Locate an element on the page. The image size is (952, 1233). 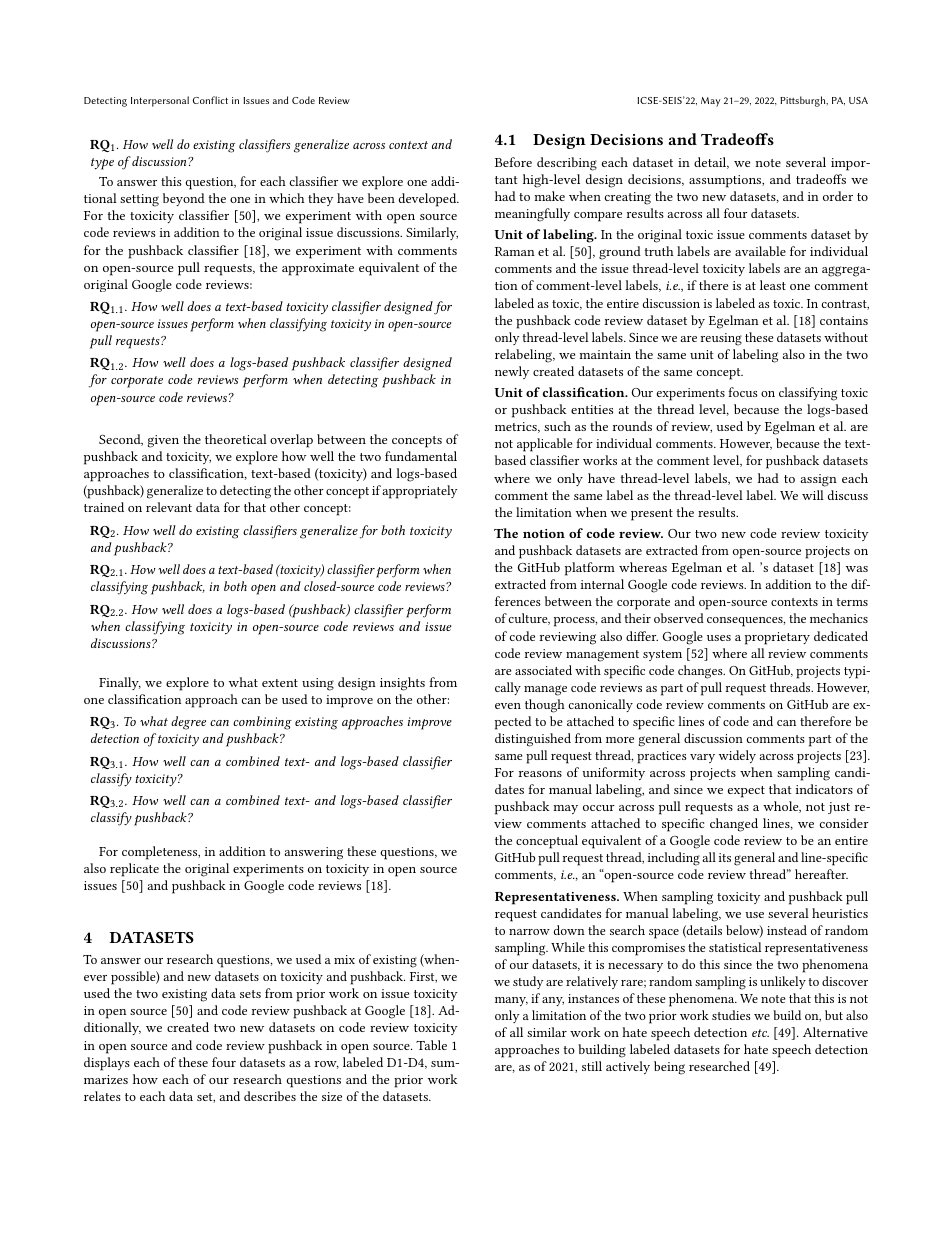
Before is located at coordinates (513, 162).
